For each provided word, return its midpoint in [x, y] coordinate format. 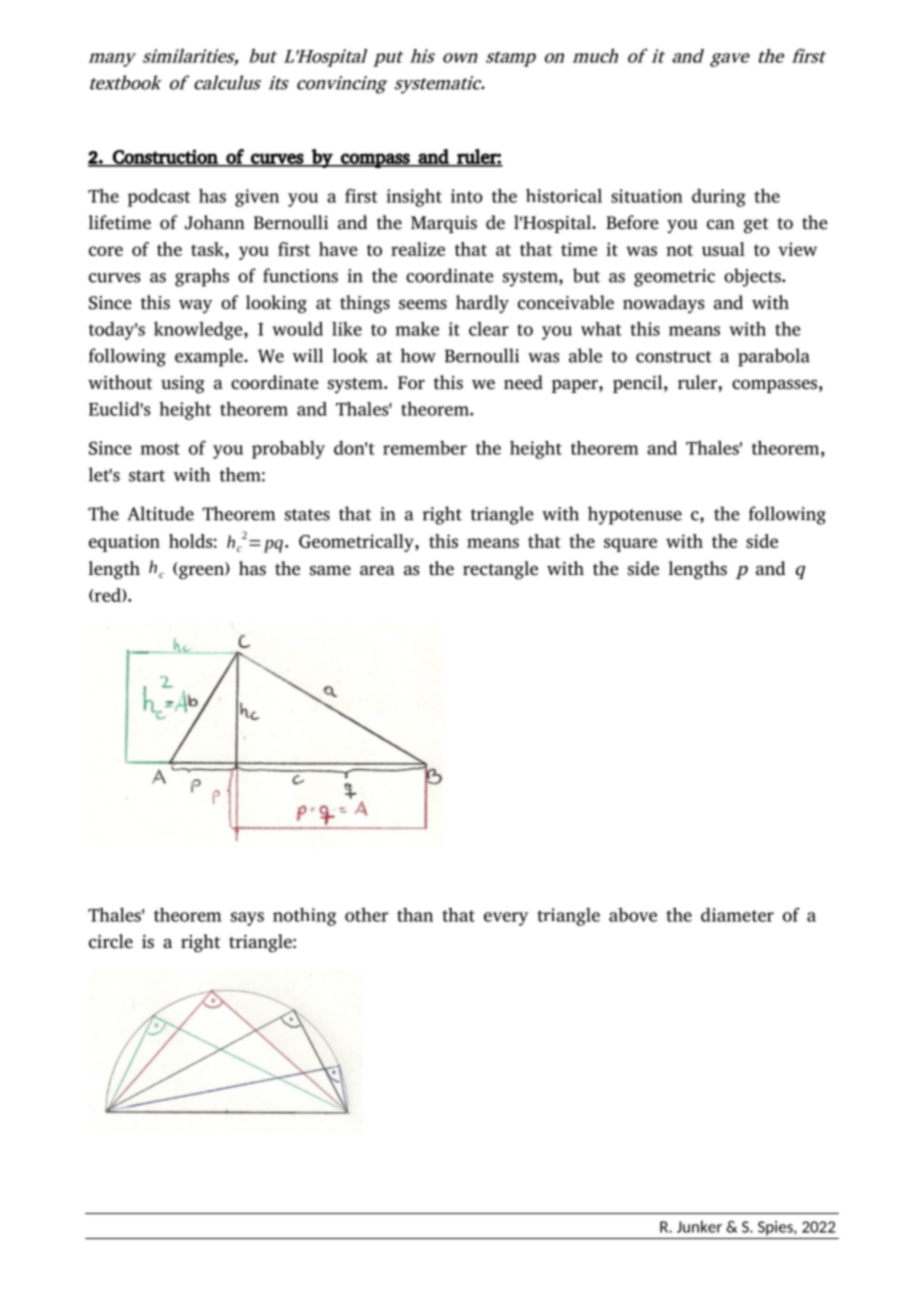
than [415, 915]
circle [111, 941]
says [247, 919]
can [721, 225]
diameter [737, 915]
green [202, 573]
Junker [699, 1226]
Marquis [444, 224]
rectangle [500, 570]
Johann [215, 222]
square [630, 545]
